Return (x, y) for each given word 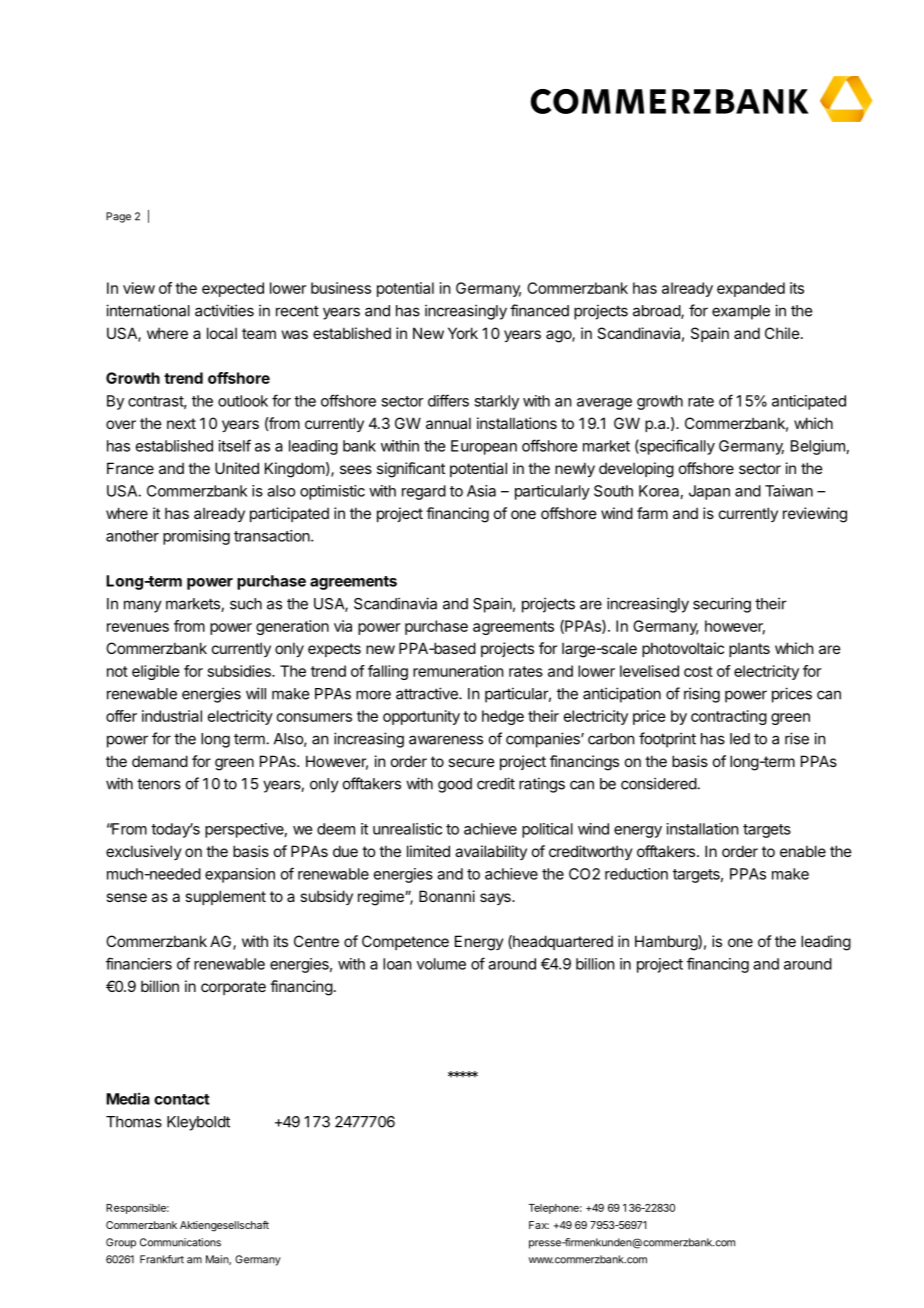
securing (722, 605)
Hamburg (667, 943)
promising (196, 537)
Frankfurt (162, 1259)
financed (539, 310)
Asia (481, 491)
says (496, 899)
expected (233, 289)
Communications (180, 1242)
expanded (751, 289)
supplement (225, 897)
